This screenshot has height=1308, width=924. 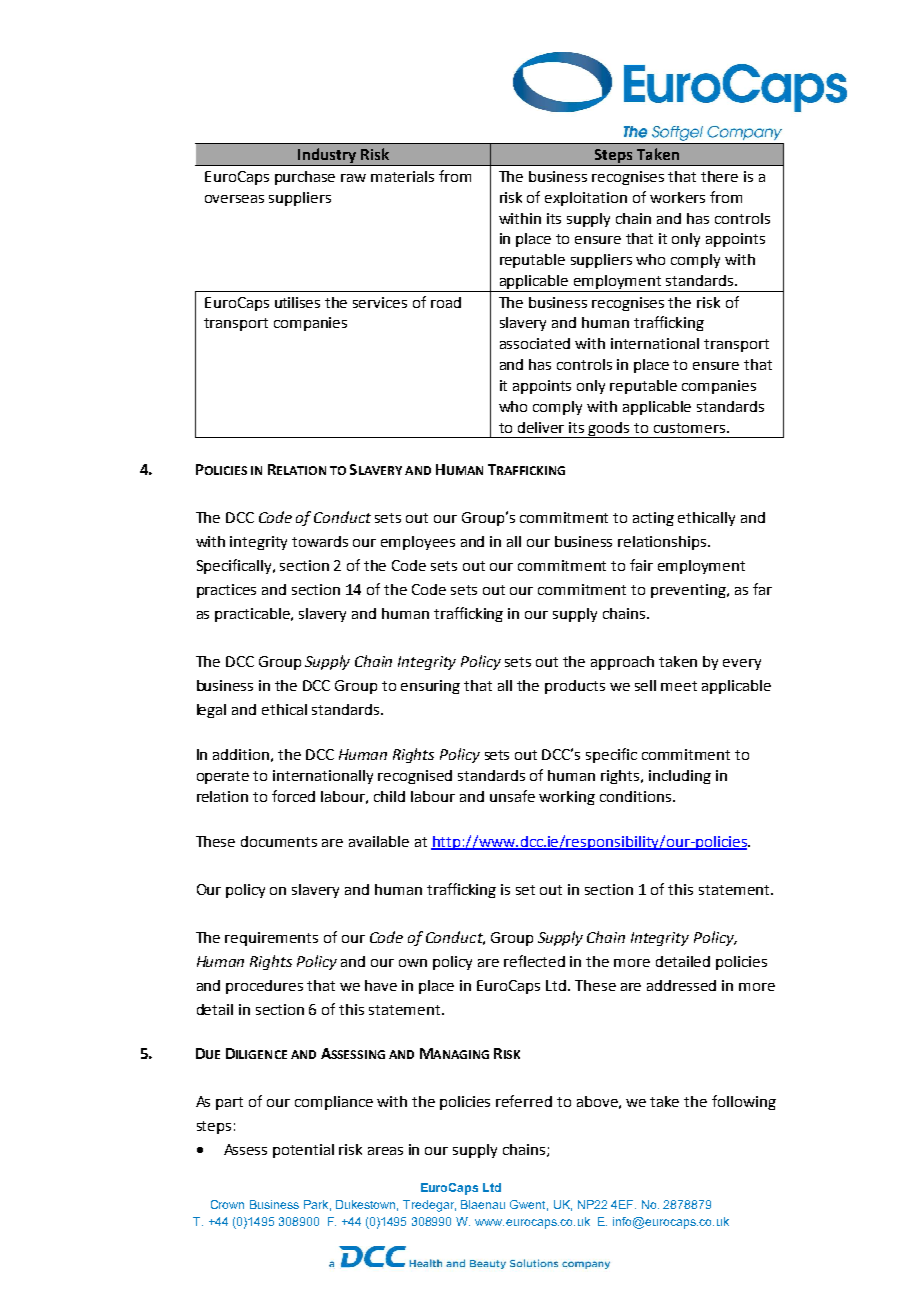 What do you see at coordinates (305, 178) in the screenshot?
I see `purchase` at bounding box center [305, 178].
